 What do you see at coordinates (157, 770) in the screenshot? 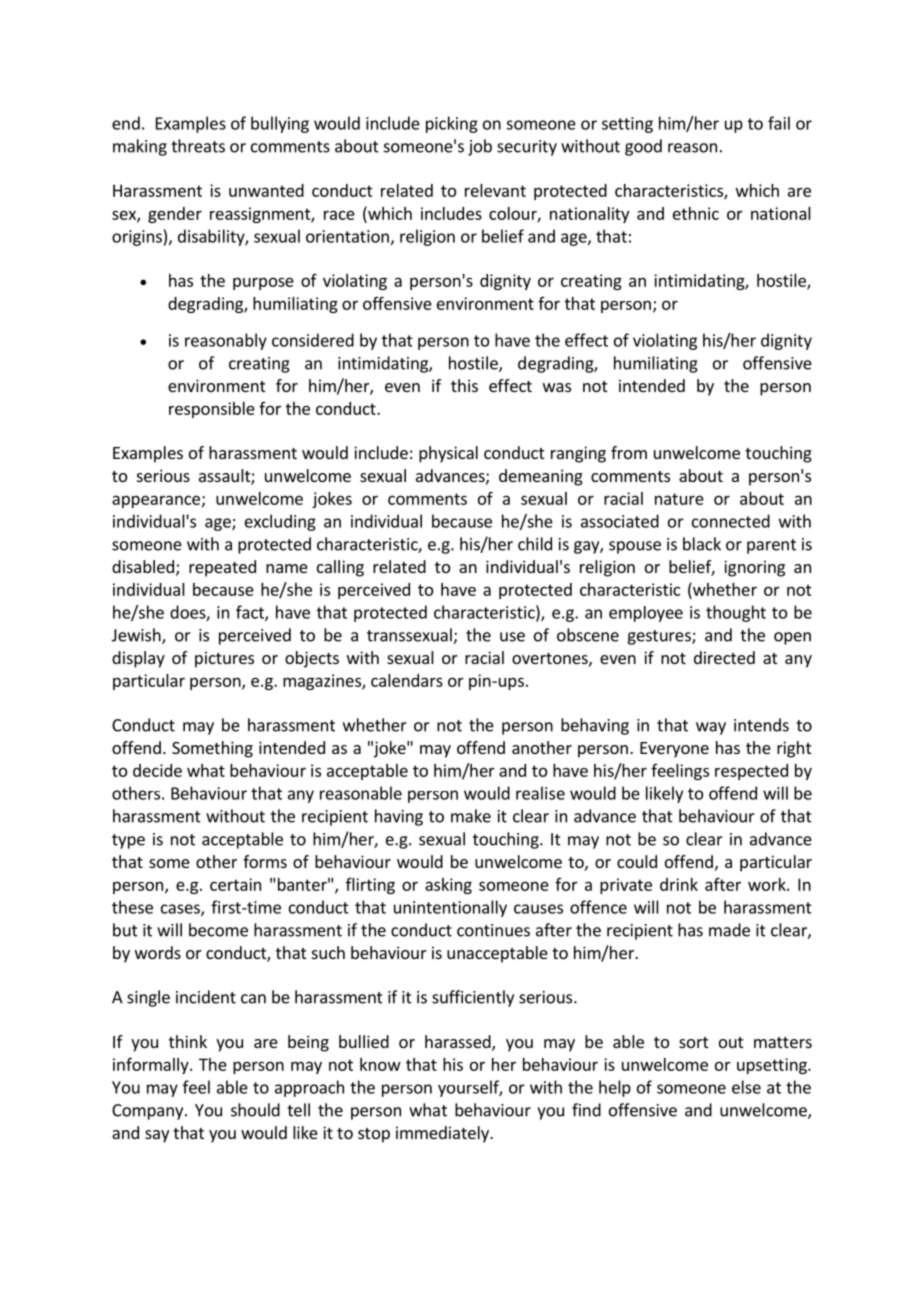
I see `decide` at bounding box center [157, 770].
